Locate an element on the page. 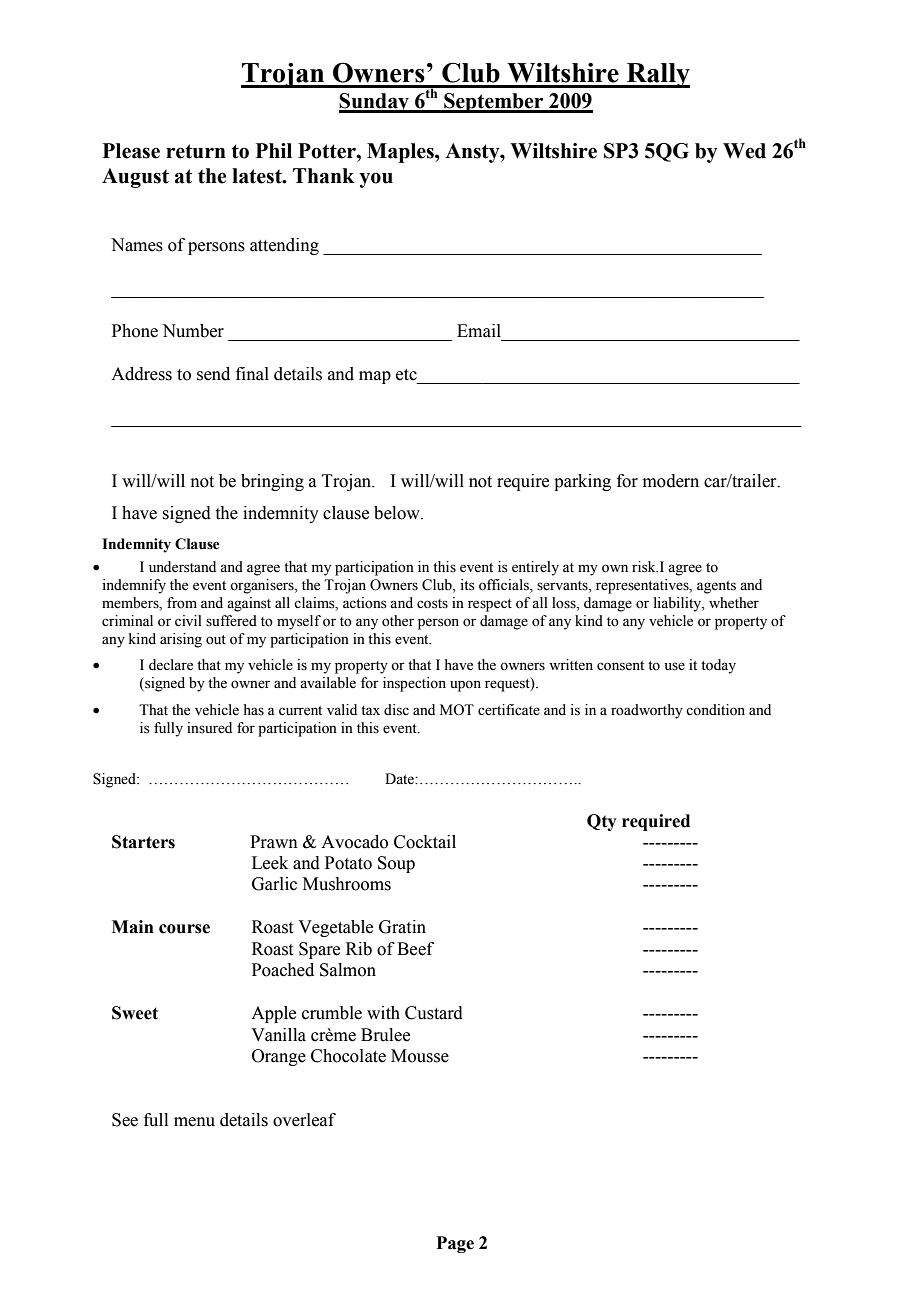 The width and height of the page is (924, 1308). modern is located at coordinates (671, 481).
